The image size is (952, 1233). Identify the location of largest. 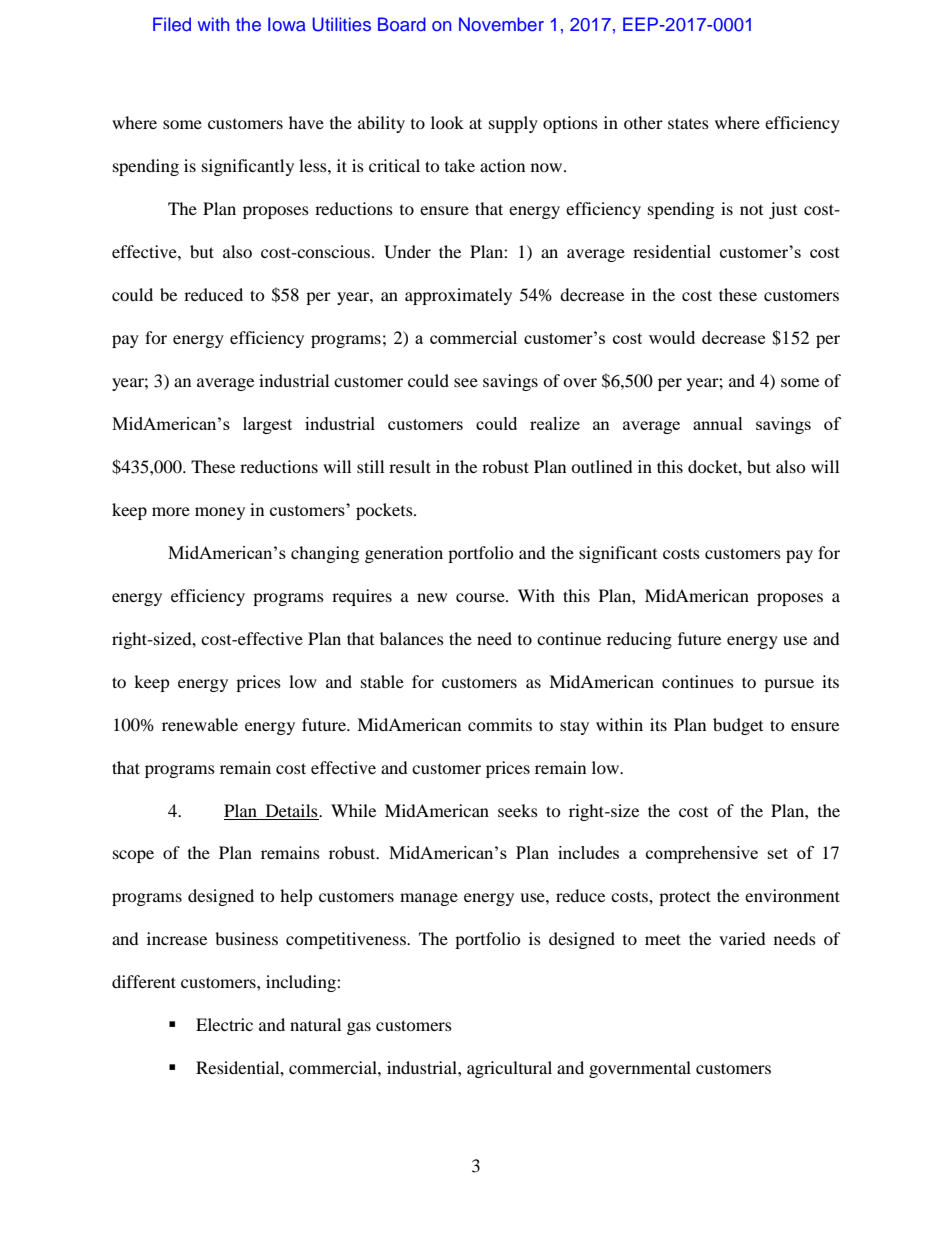
(267, 425).
